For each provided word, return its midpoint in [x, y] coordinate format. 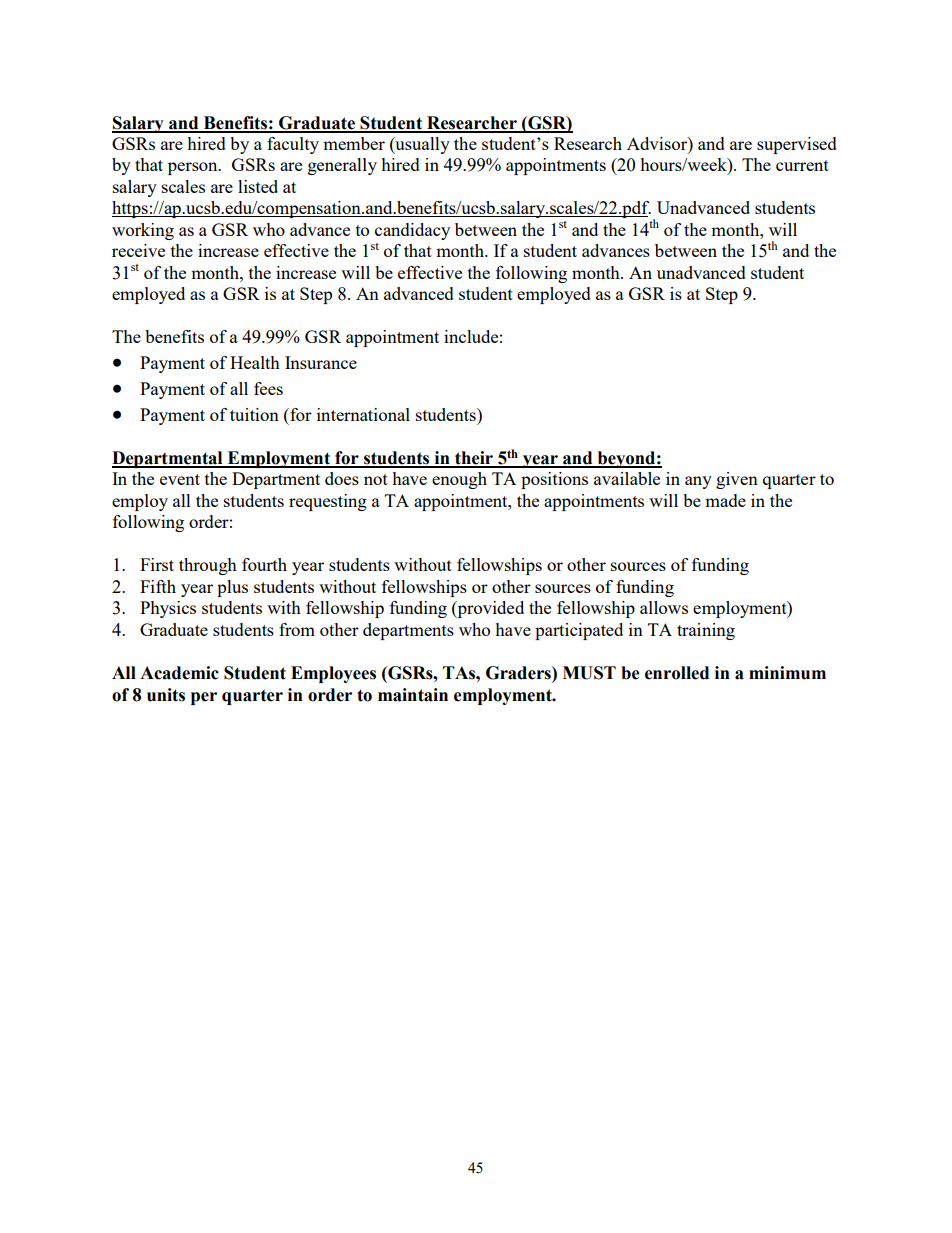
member [354, 143]
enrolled [677, 673]
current [802, 165]
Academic [179, 673]
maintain [413, 695]
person [194, 168]
